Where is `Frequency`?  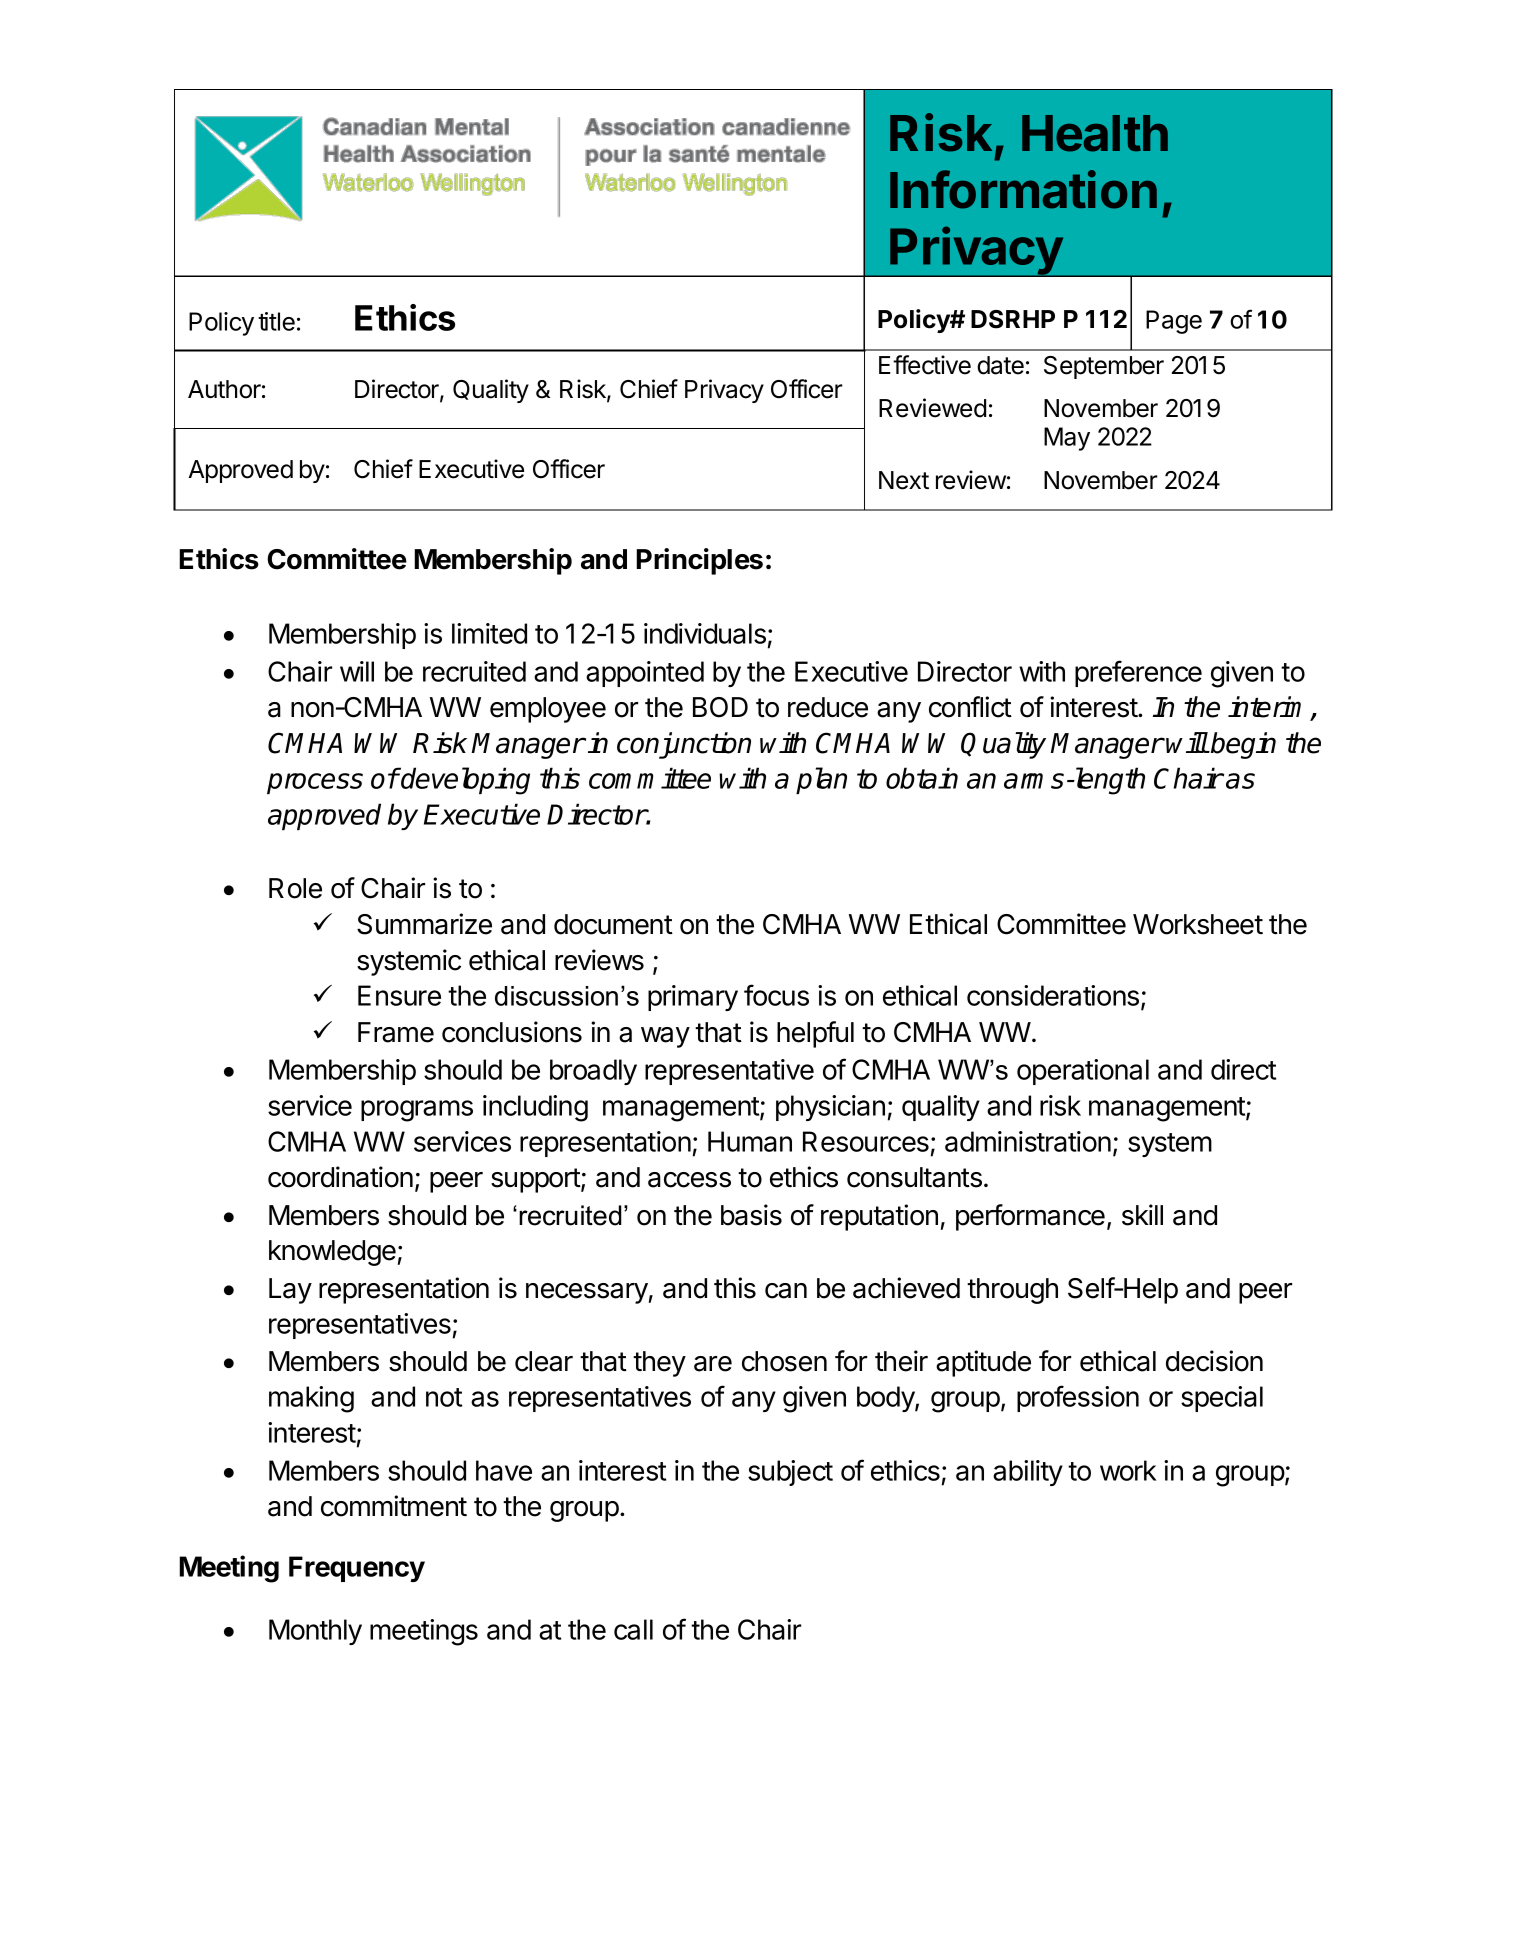
Frequency is located at coordinates (357, 1569).
